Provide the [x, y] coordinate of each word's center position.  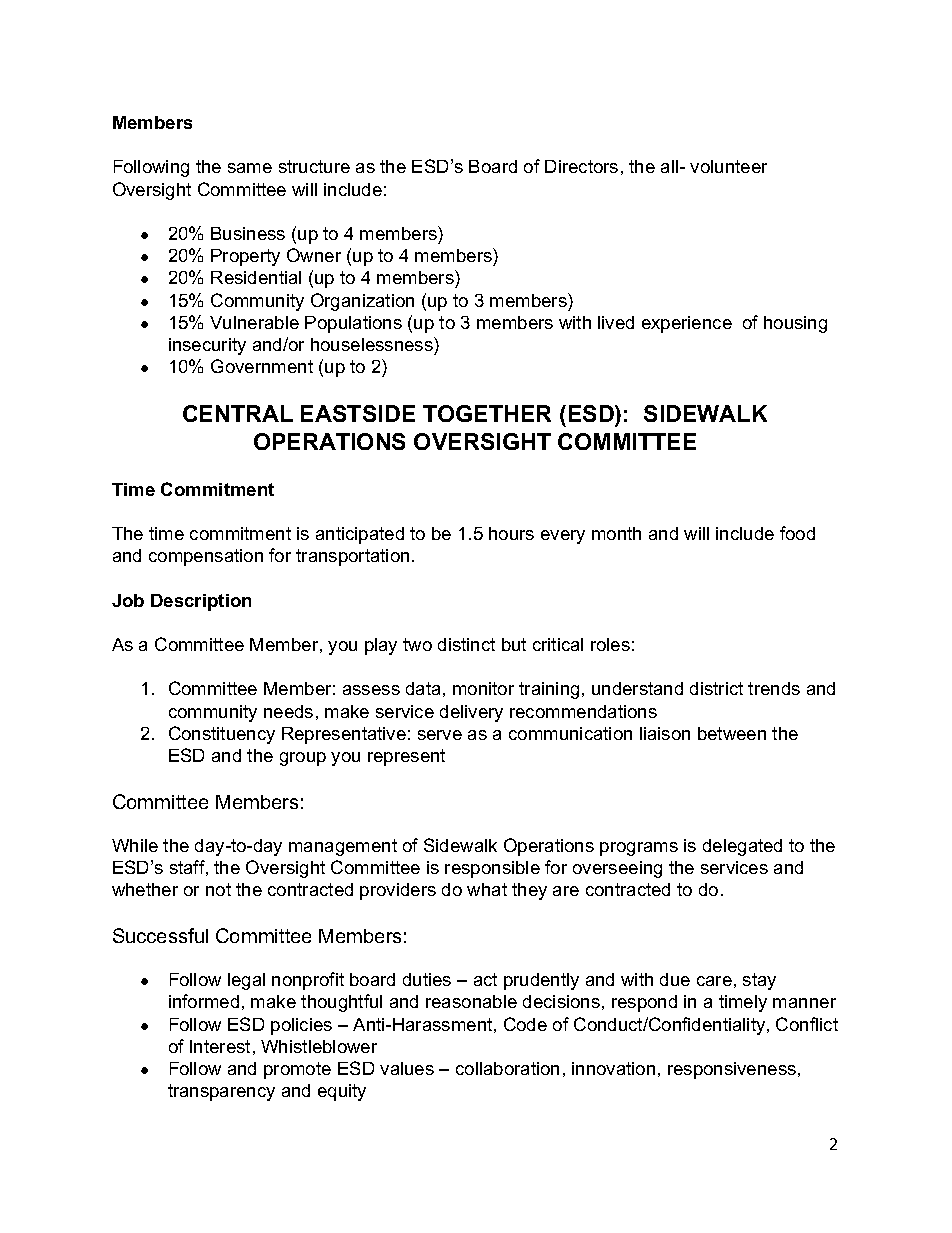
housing [795, 324]
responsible [492, 869]
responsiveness [732, 1070]
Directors [581, 166]
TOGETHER [487, 413]
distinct [466, 644]
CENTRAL [238, 413]
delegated [742, 847]
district [716, 688]
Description [201, 602]
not [218, 889]
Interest [220, 1046]
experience [687, 324]
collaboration [507, 1068]
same [250, 168]
